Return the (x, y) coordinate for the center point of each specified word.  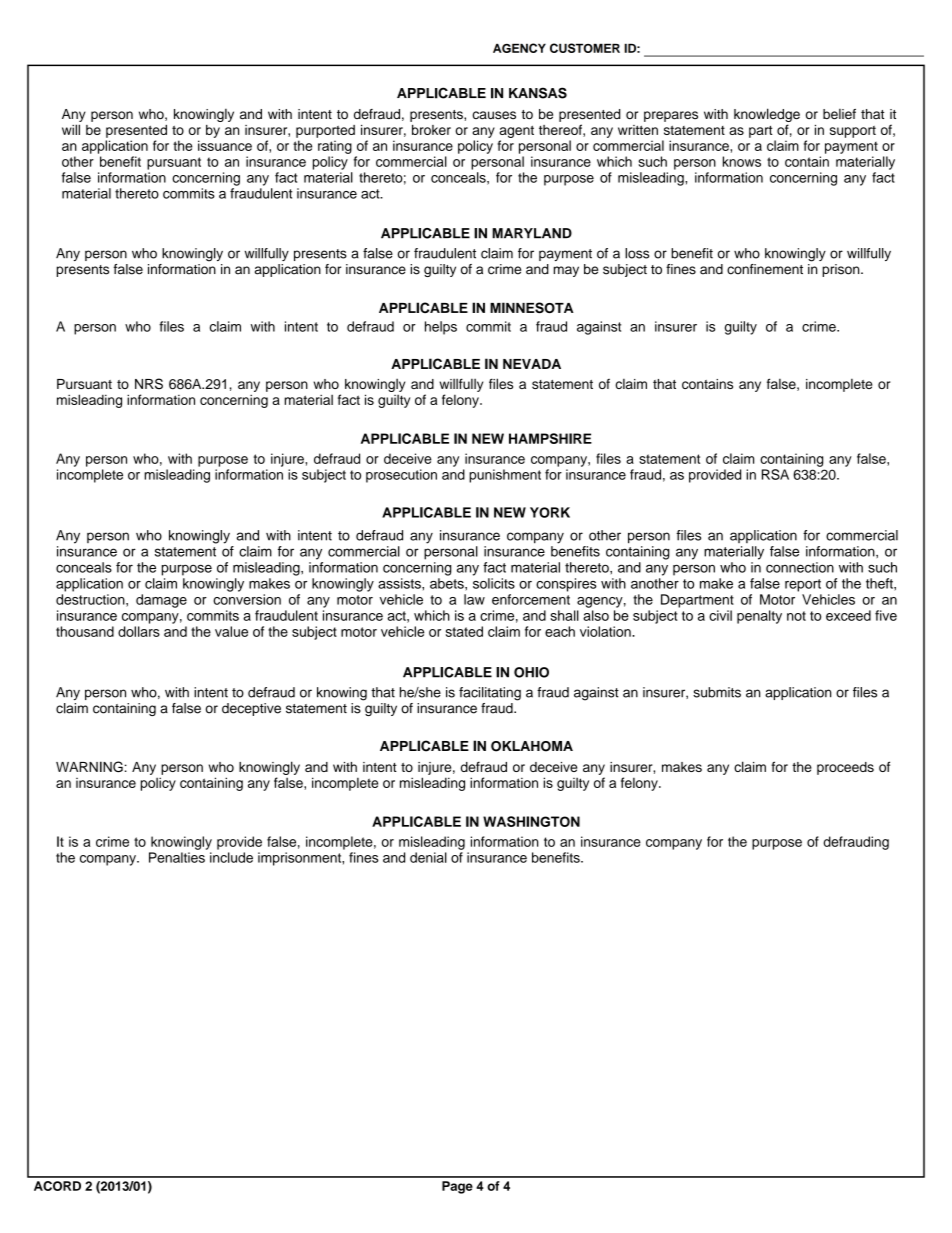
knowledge (767, 116)
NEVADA (532, 364)
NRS (149, 384)
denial (428, 857)
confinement (765, 269)
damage (161, 601)
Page (457, 1187)
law (474, 599)
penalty (759, 617)
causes (494, 115)
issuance (225, 145)
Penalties (177, 857)
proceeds (845, 768)
